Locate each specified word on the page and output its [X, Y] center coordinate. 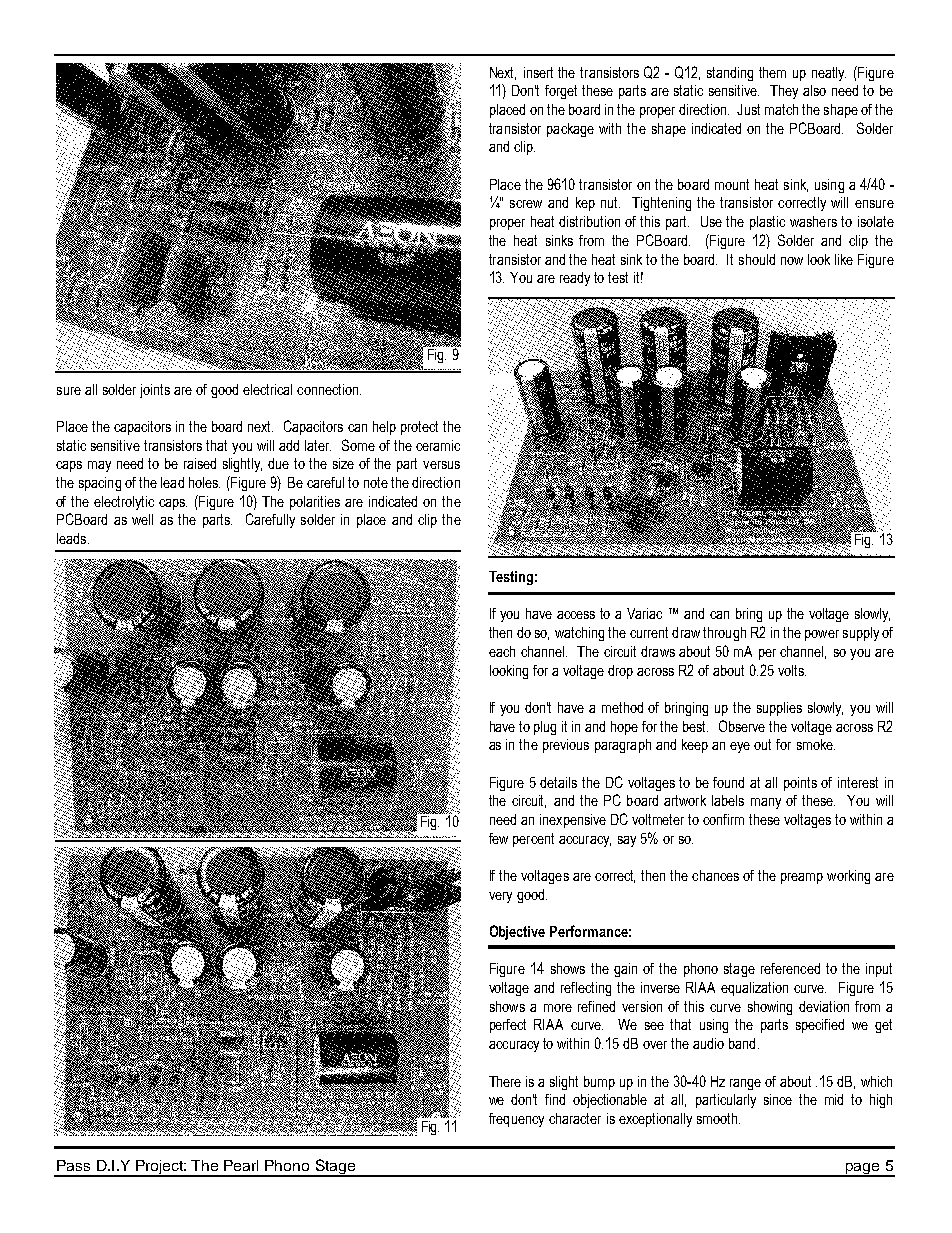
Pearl [241, 1165]
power [822, 635]
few [498, 838]
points [800, 784]
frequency [516, 1120]
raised [200, 463]
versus [441, 465]
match [781, 109]
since [778, 1099]
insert [538, 72]
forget [561, 92]
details [558, 782]
